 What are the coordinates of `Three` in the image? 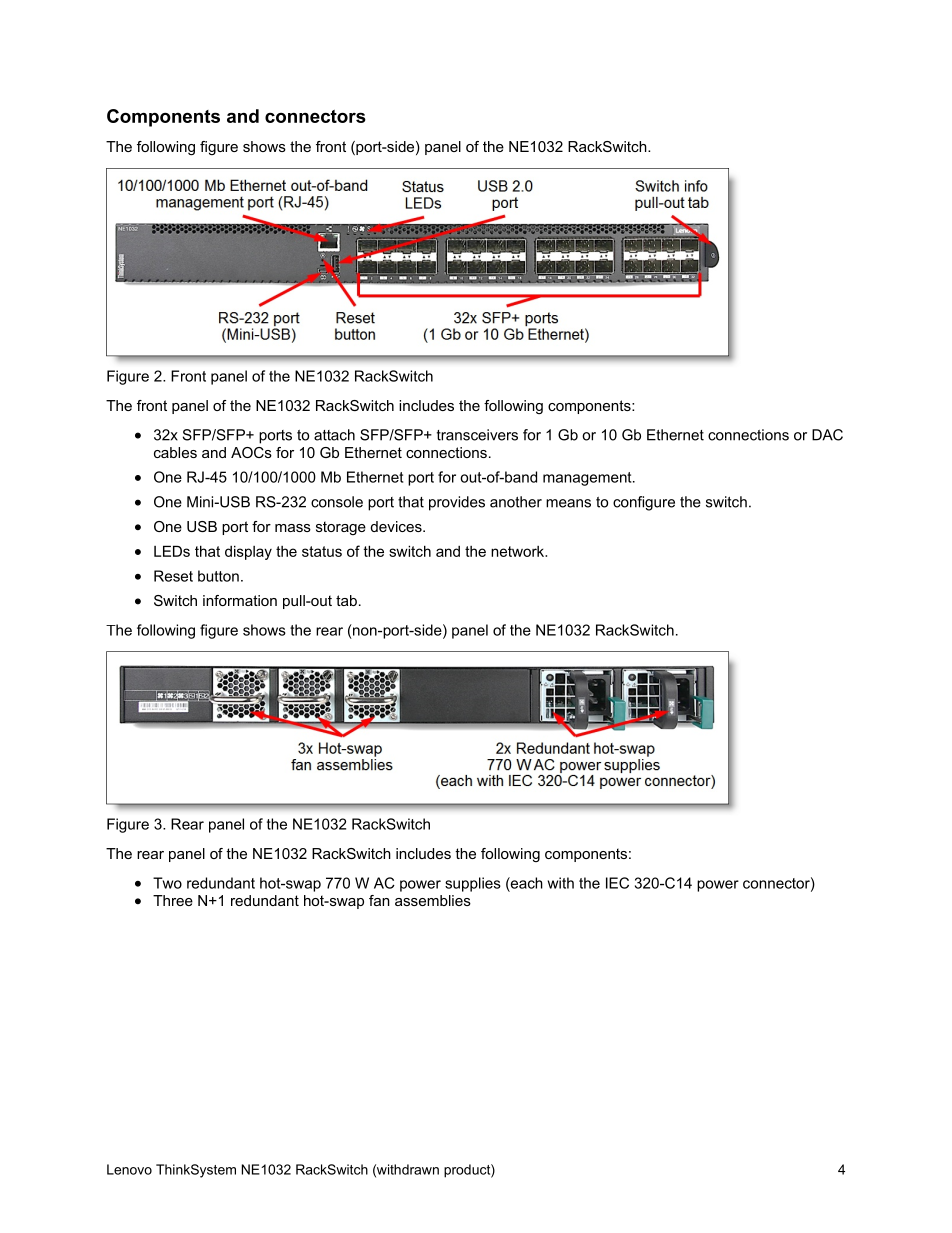 It's located at (173, 900).
